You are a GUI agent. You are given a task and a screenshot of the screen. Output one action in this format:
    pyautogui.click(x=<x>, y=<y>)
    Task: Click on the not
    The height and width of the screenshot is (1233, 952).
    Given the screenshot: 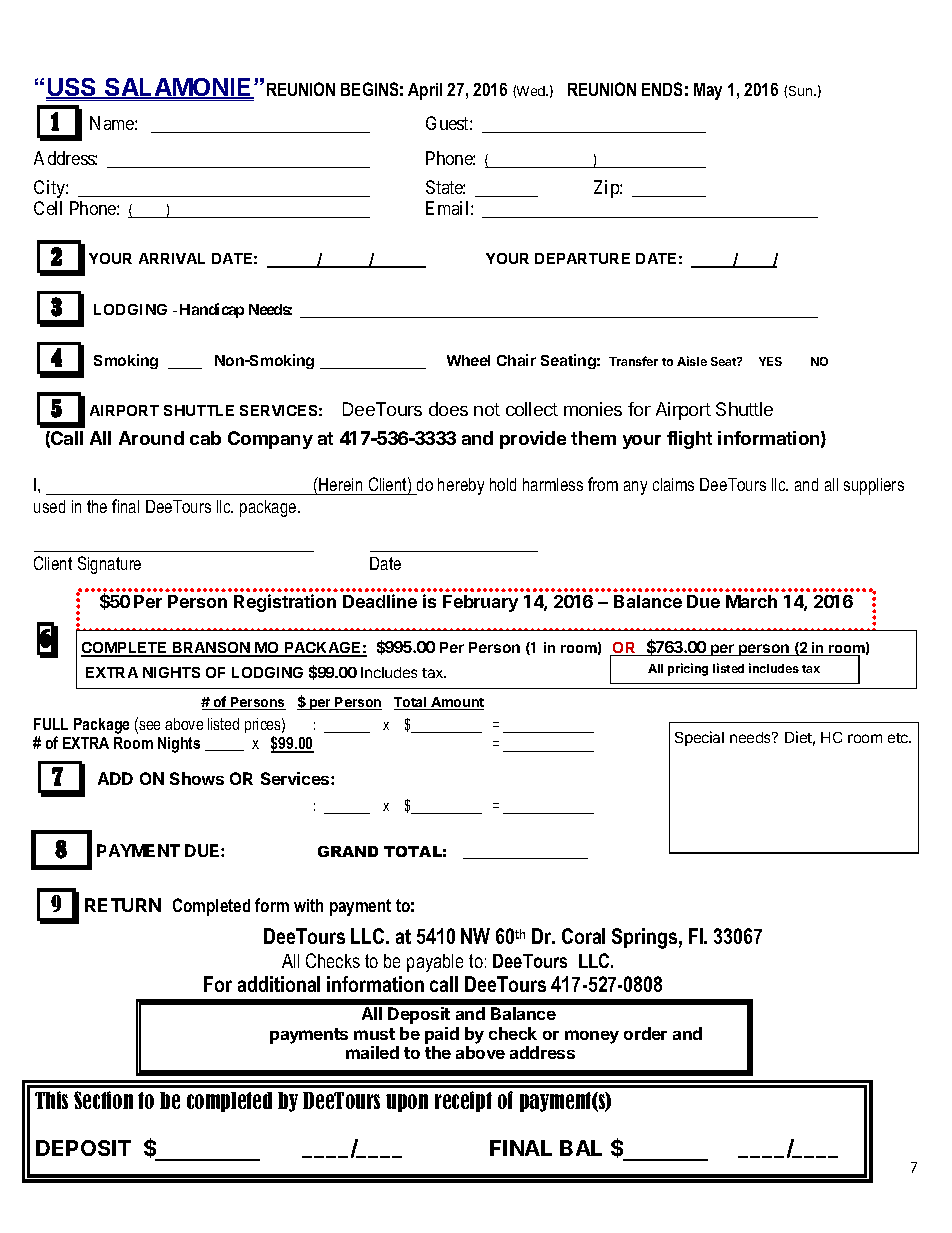 What is the action you would take?
    pyautogui.click(x=487, y=409)
